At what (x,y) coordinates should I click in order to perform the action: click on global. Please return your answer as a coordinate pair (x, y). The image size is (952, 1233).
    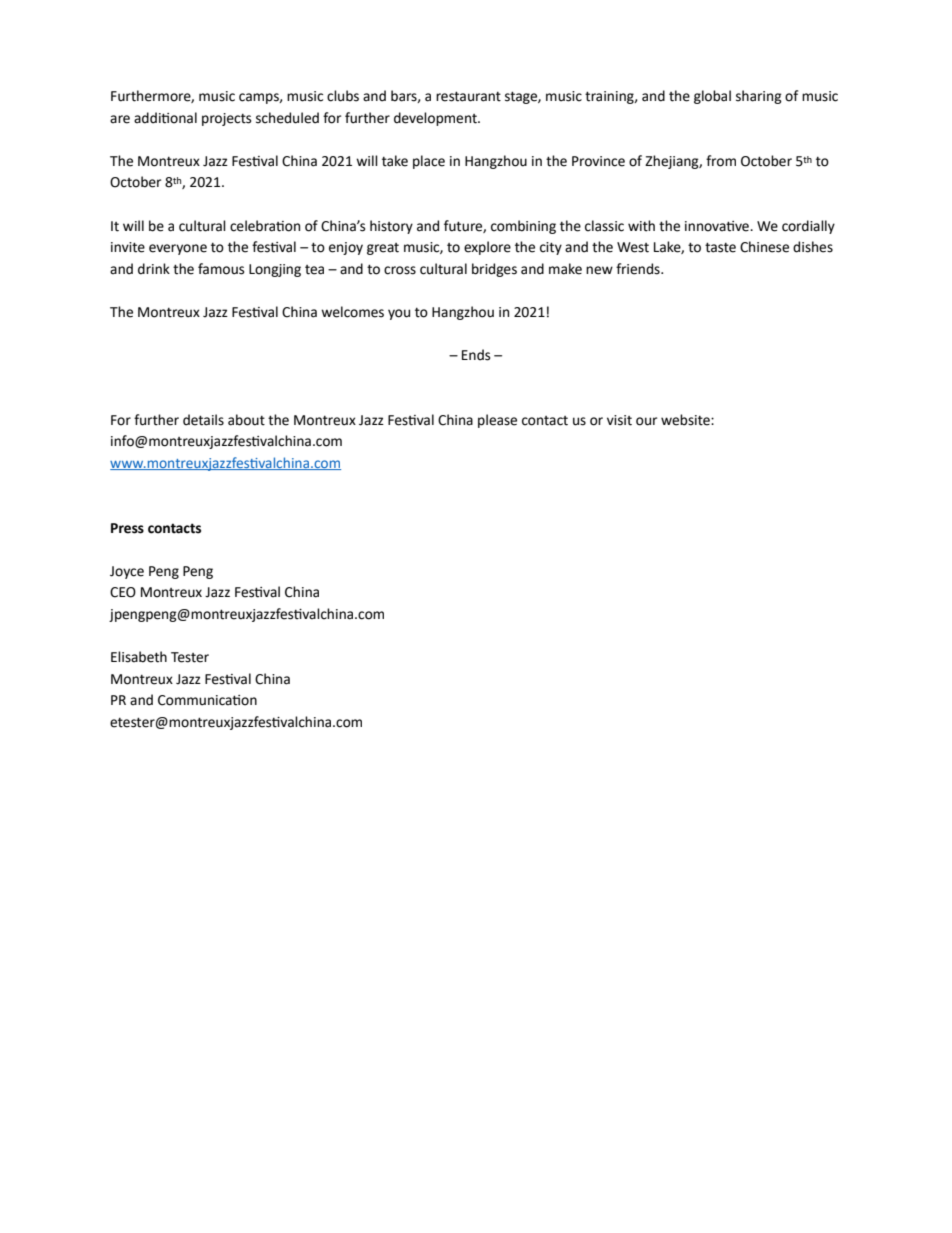
    Looking at the image, I should click on (712, 97).
